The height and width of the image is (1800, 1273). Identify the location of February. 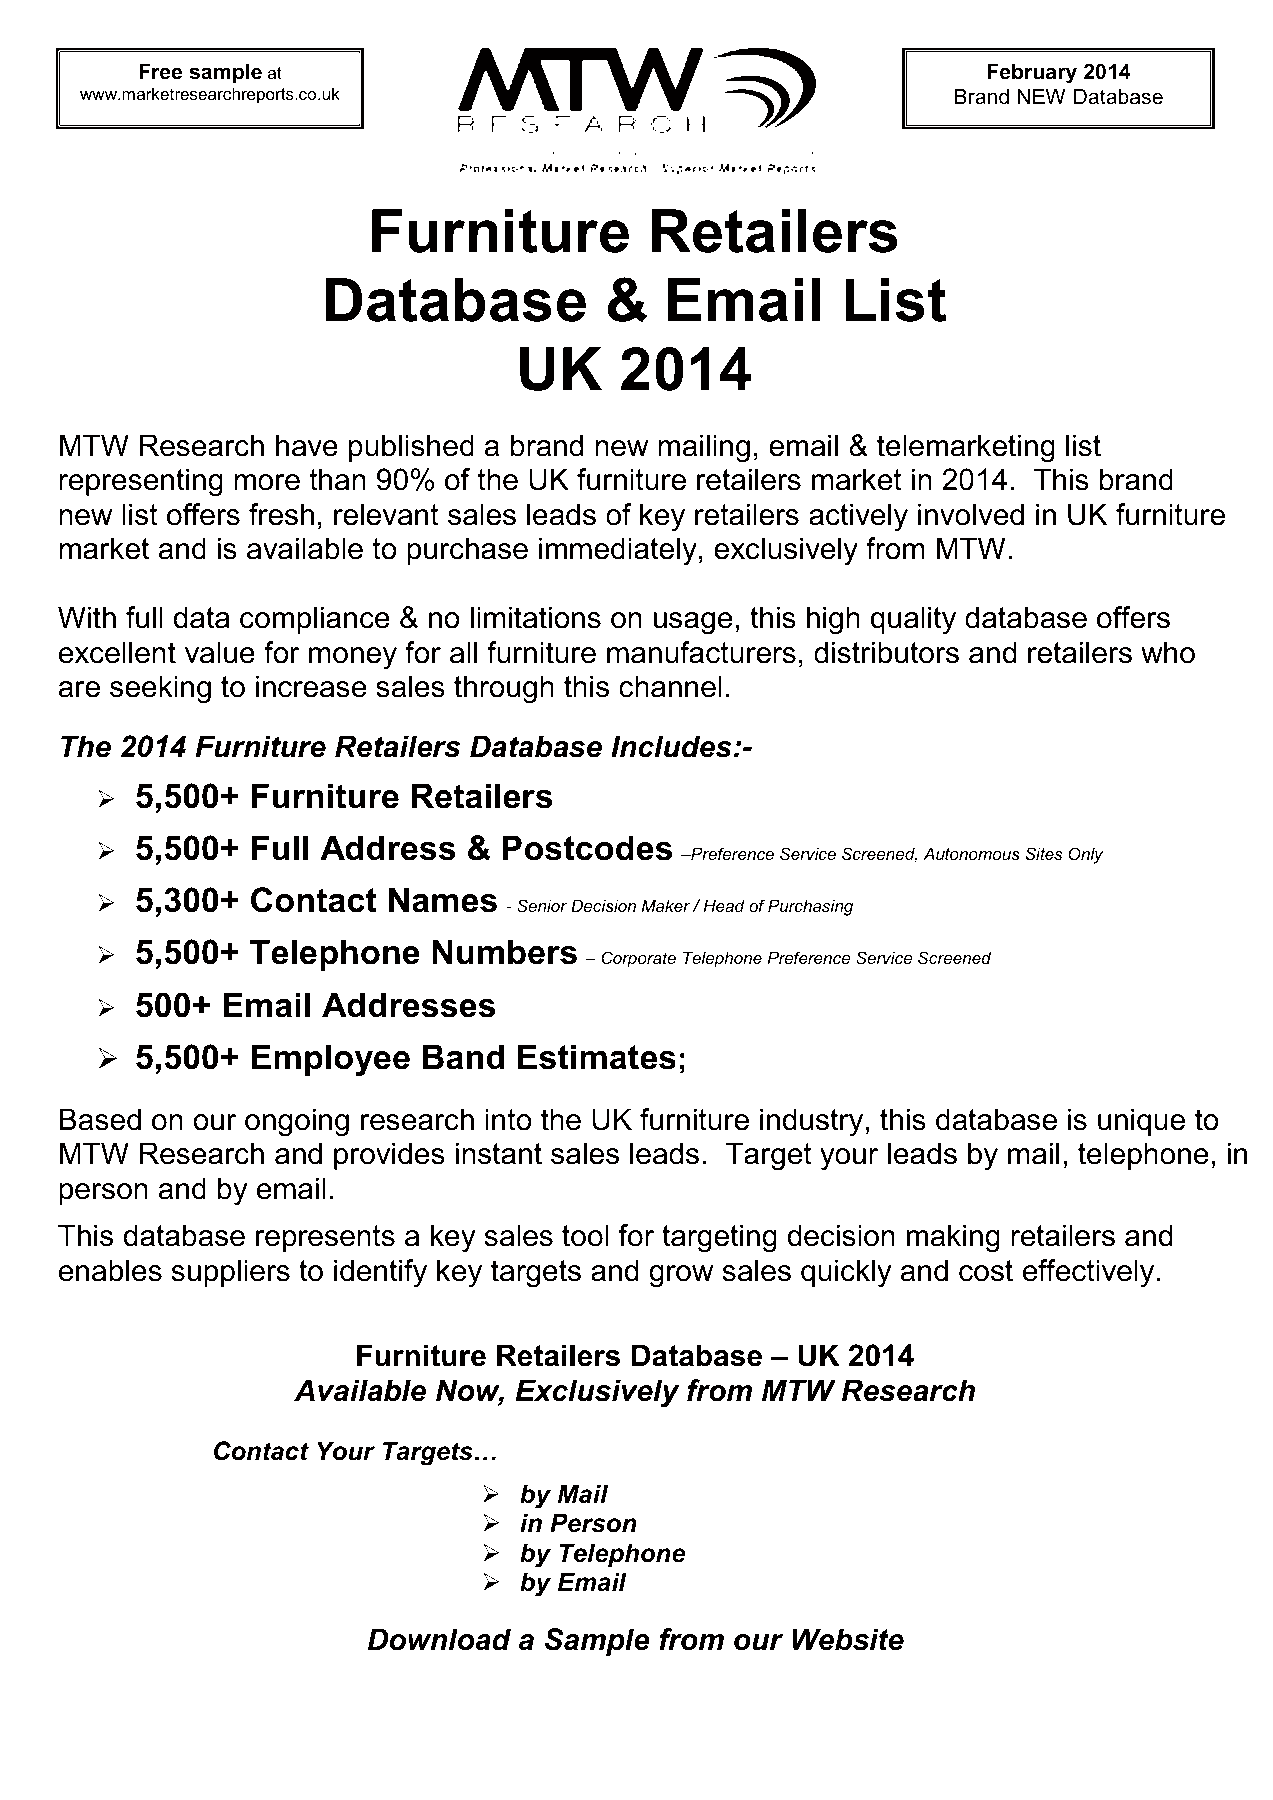
(1032, 73).
